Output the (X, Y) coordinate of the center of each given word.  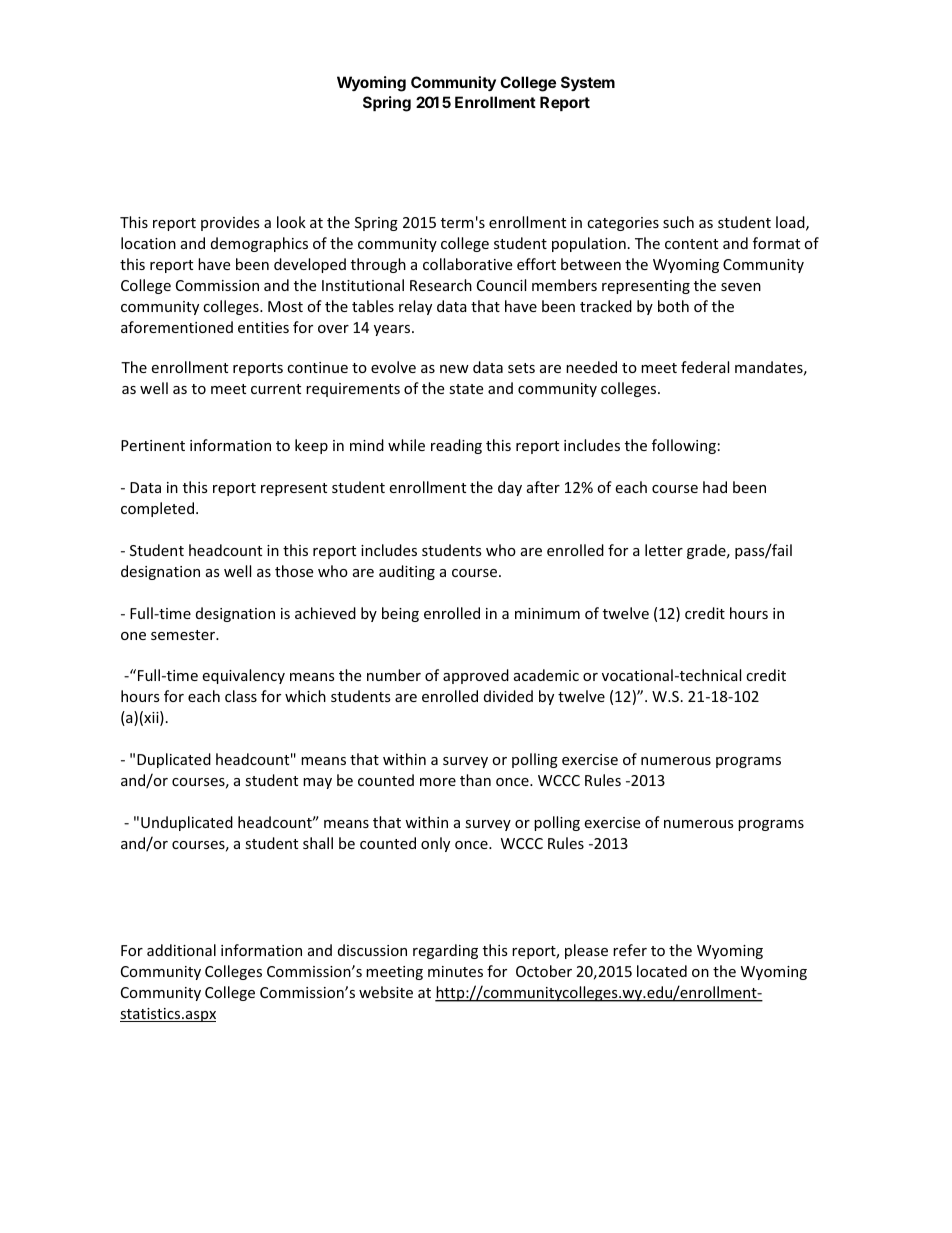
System (588, 83)
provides (230, 223)
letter (664, 550)
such (678, 222)
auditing (407, 572)
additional (181, 950)
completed (157, 509)
